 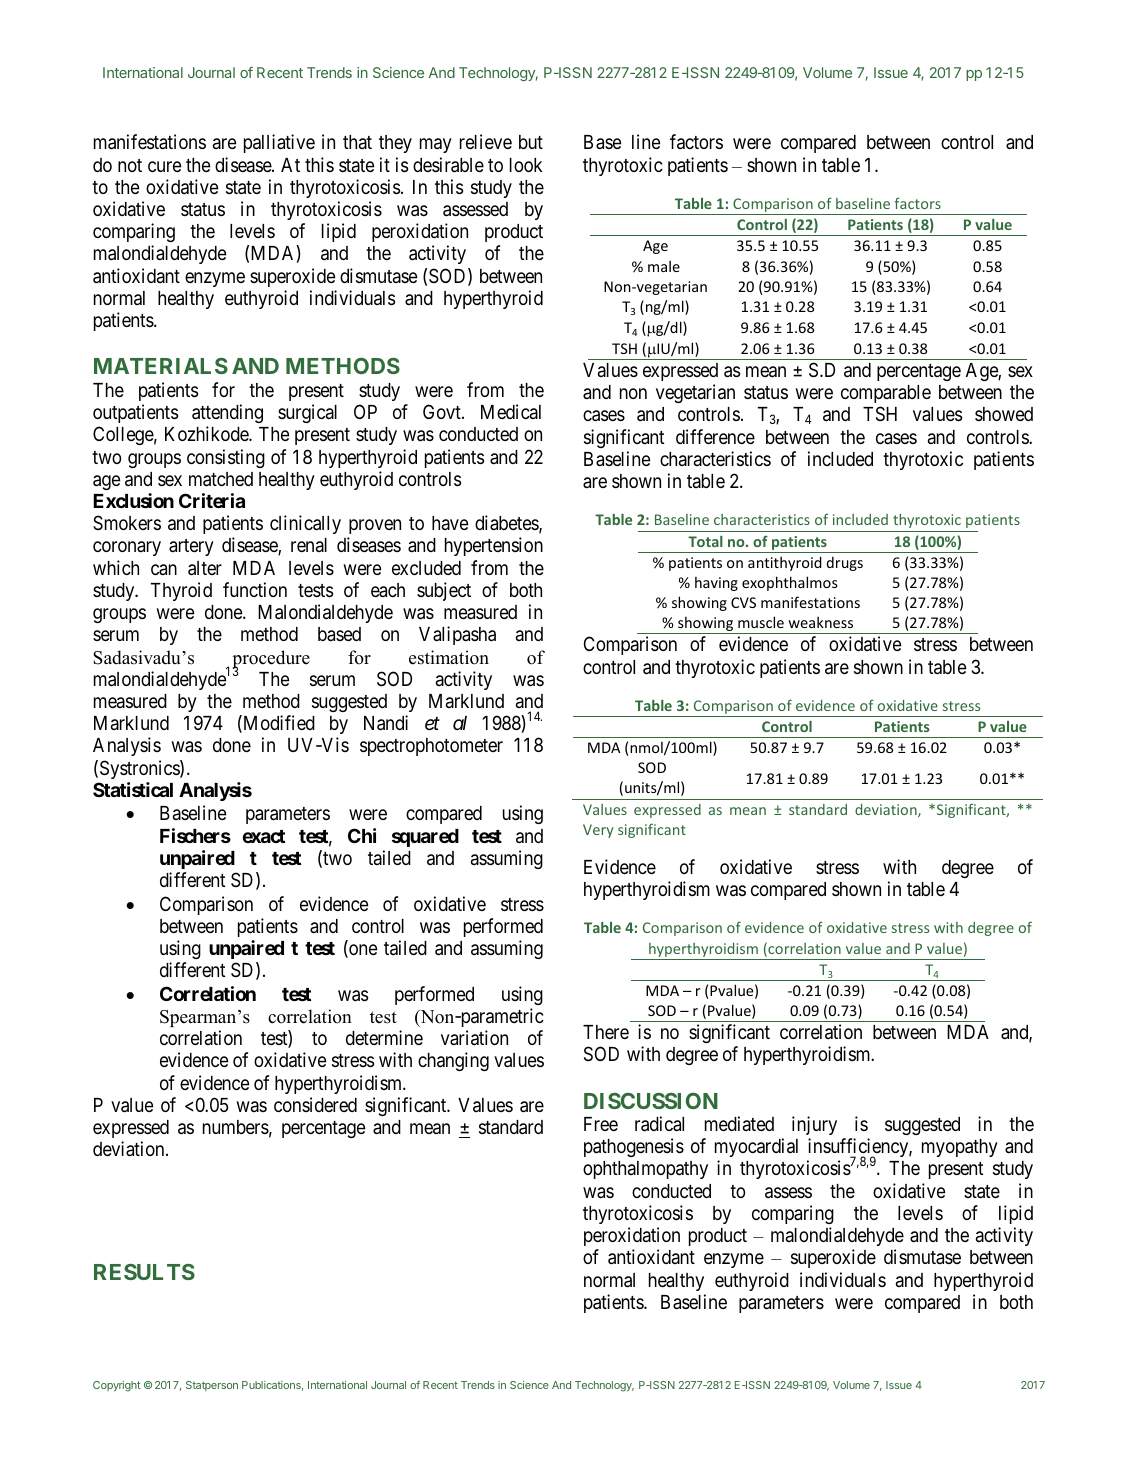 What do you see at coordinates (315, 1104) in the screenshot?
I see `considered` at bounding box center [315, 1104].
